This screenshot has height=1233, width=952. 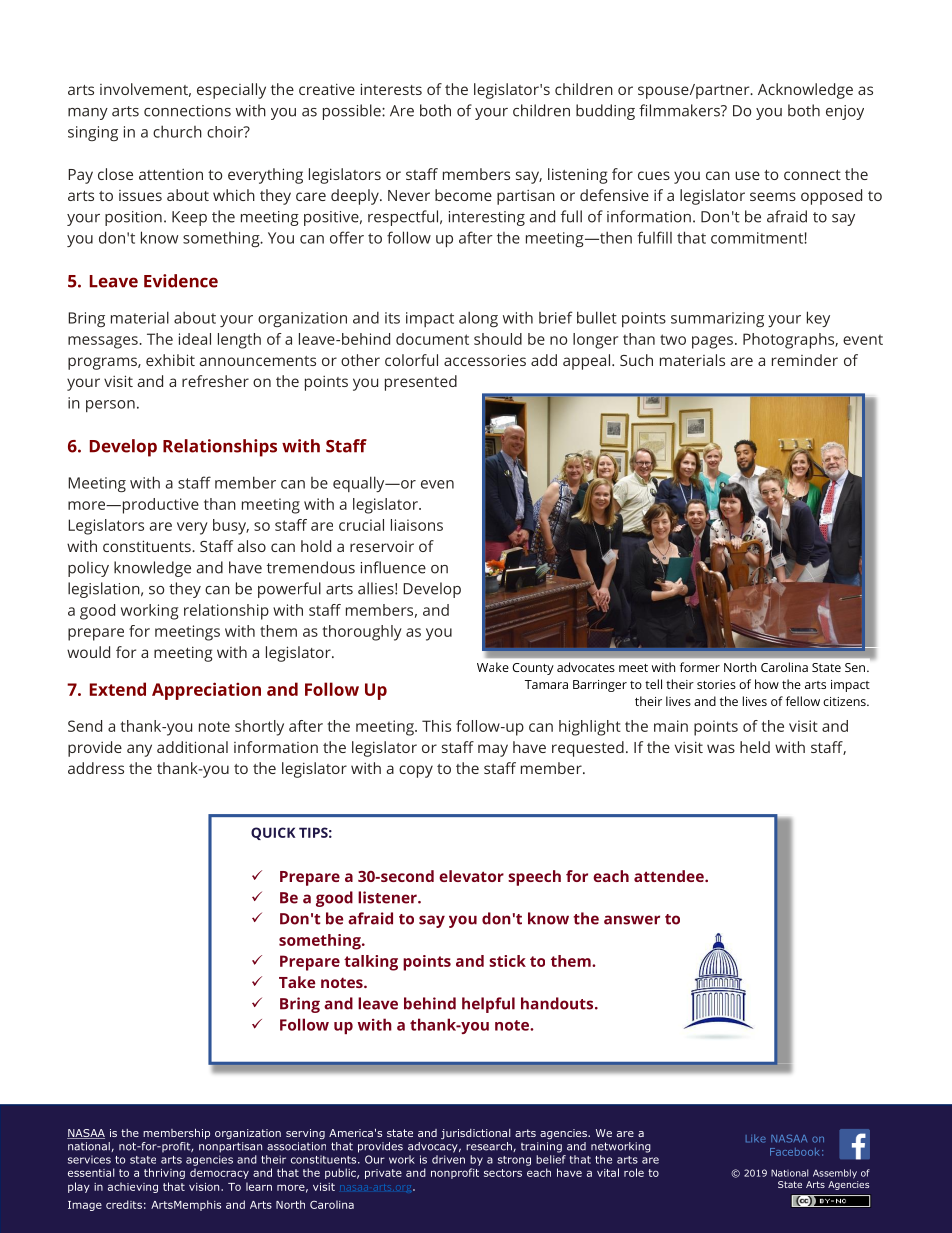 What do you see at coordinates (680, 110) in the screenshot?
I see `filmmakers` at bounding box center [680, 110].
